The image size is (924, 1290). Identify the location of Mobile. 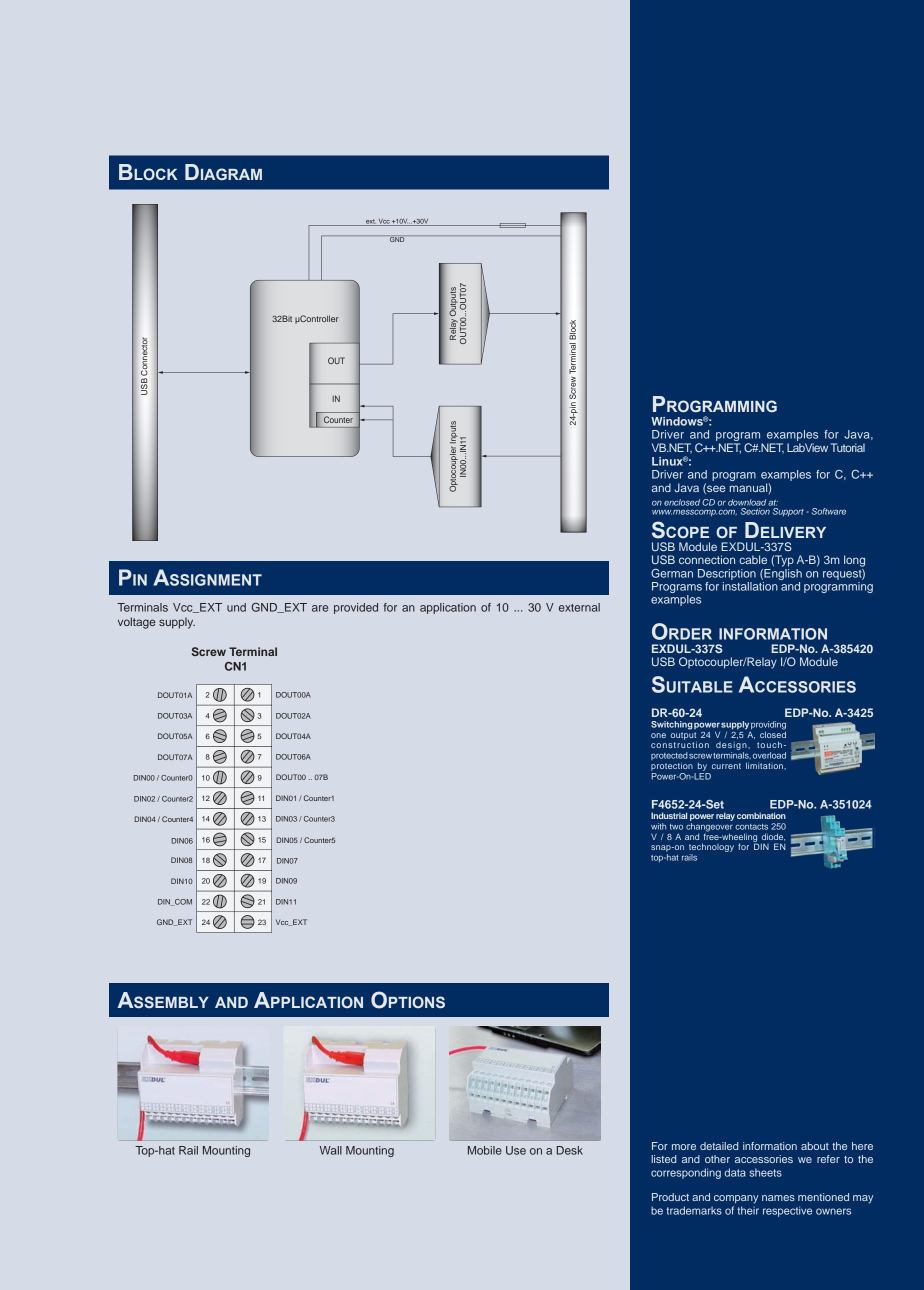
(485, 1150).
